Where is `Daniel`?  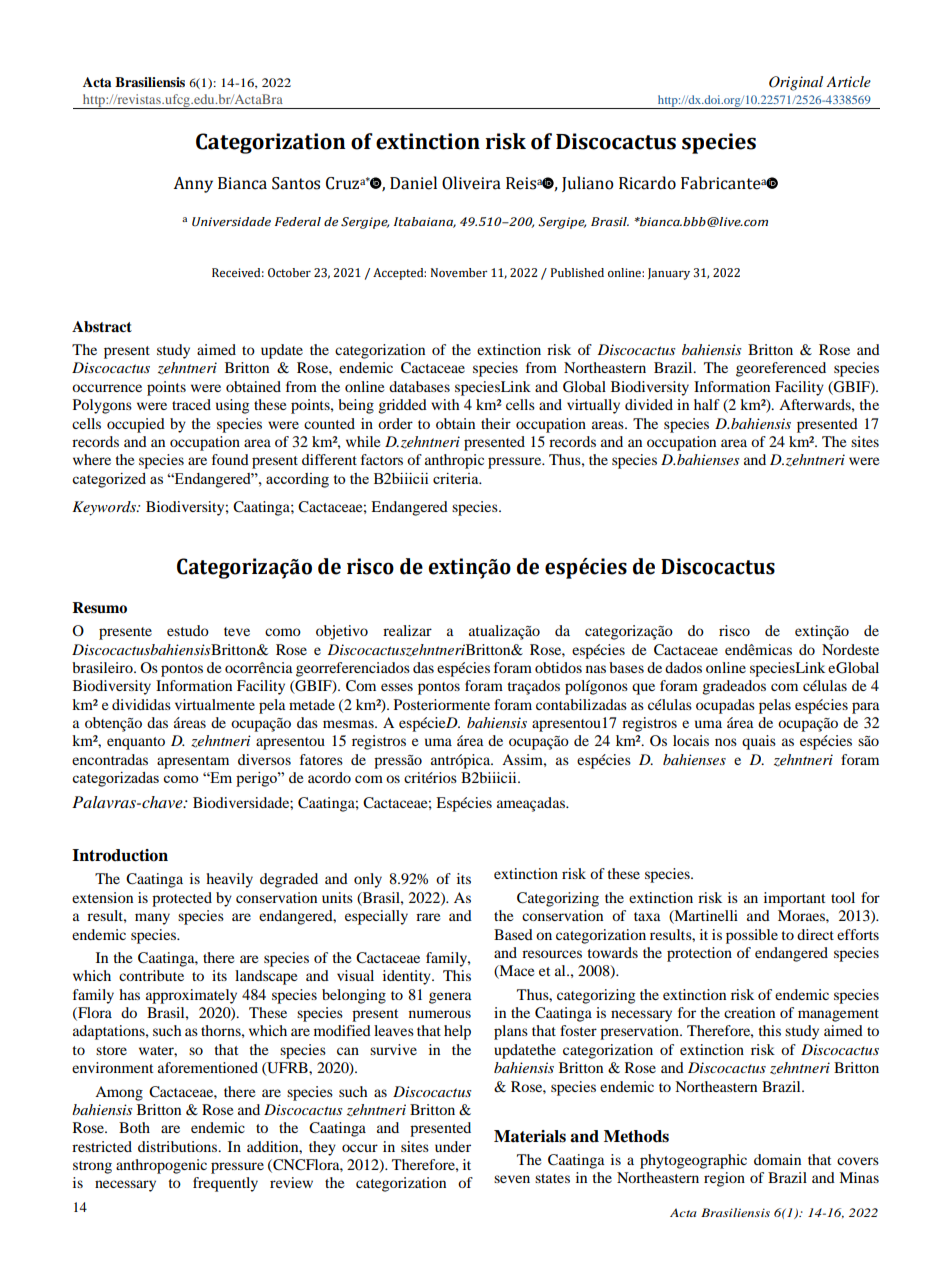 Daniel is located at coordinates (413, 183).
